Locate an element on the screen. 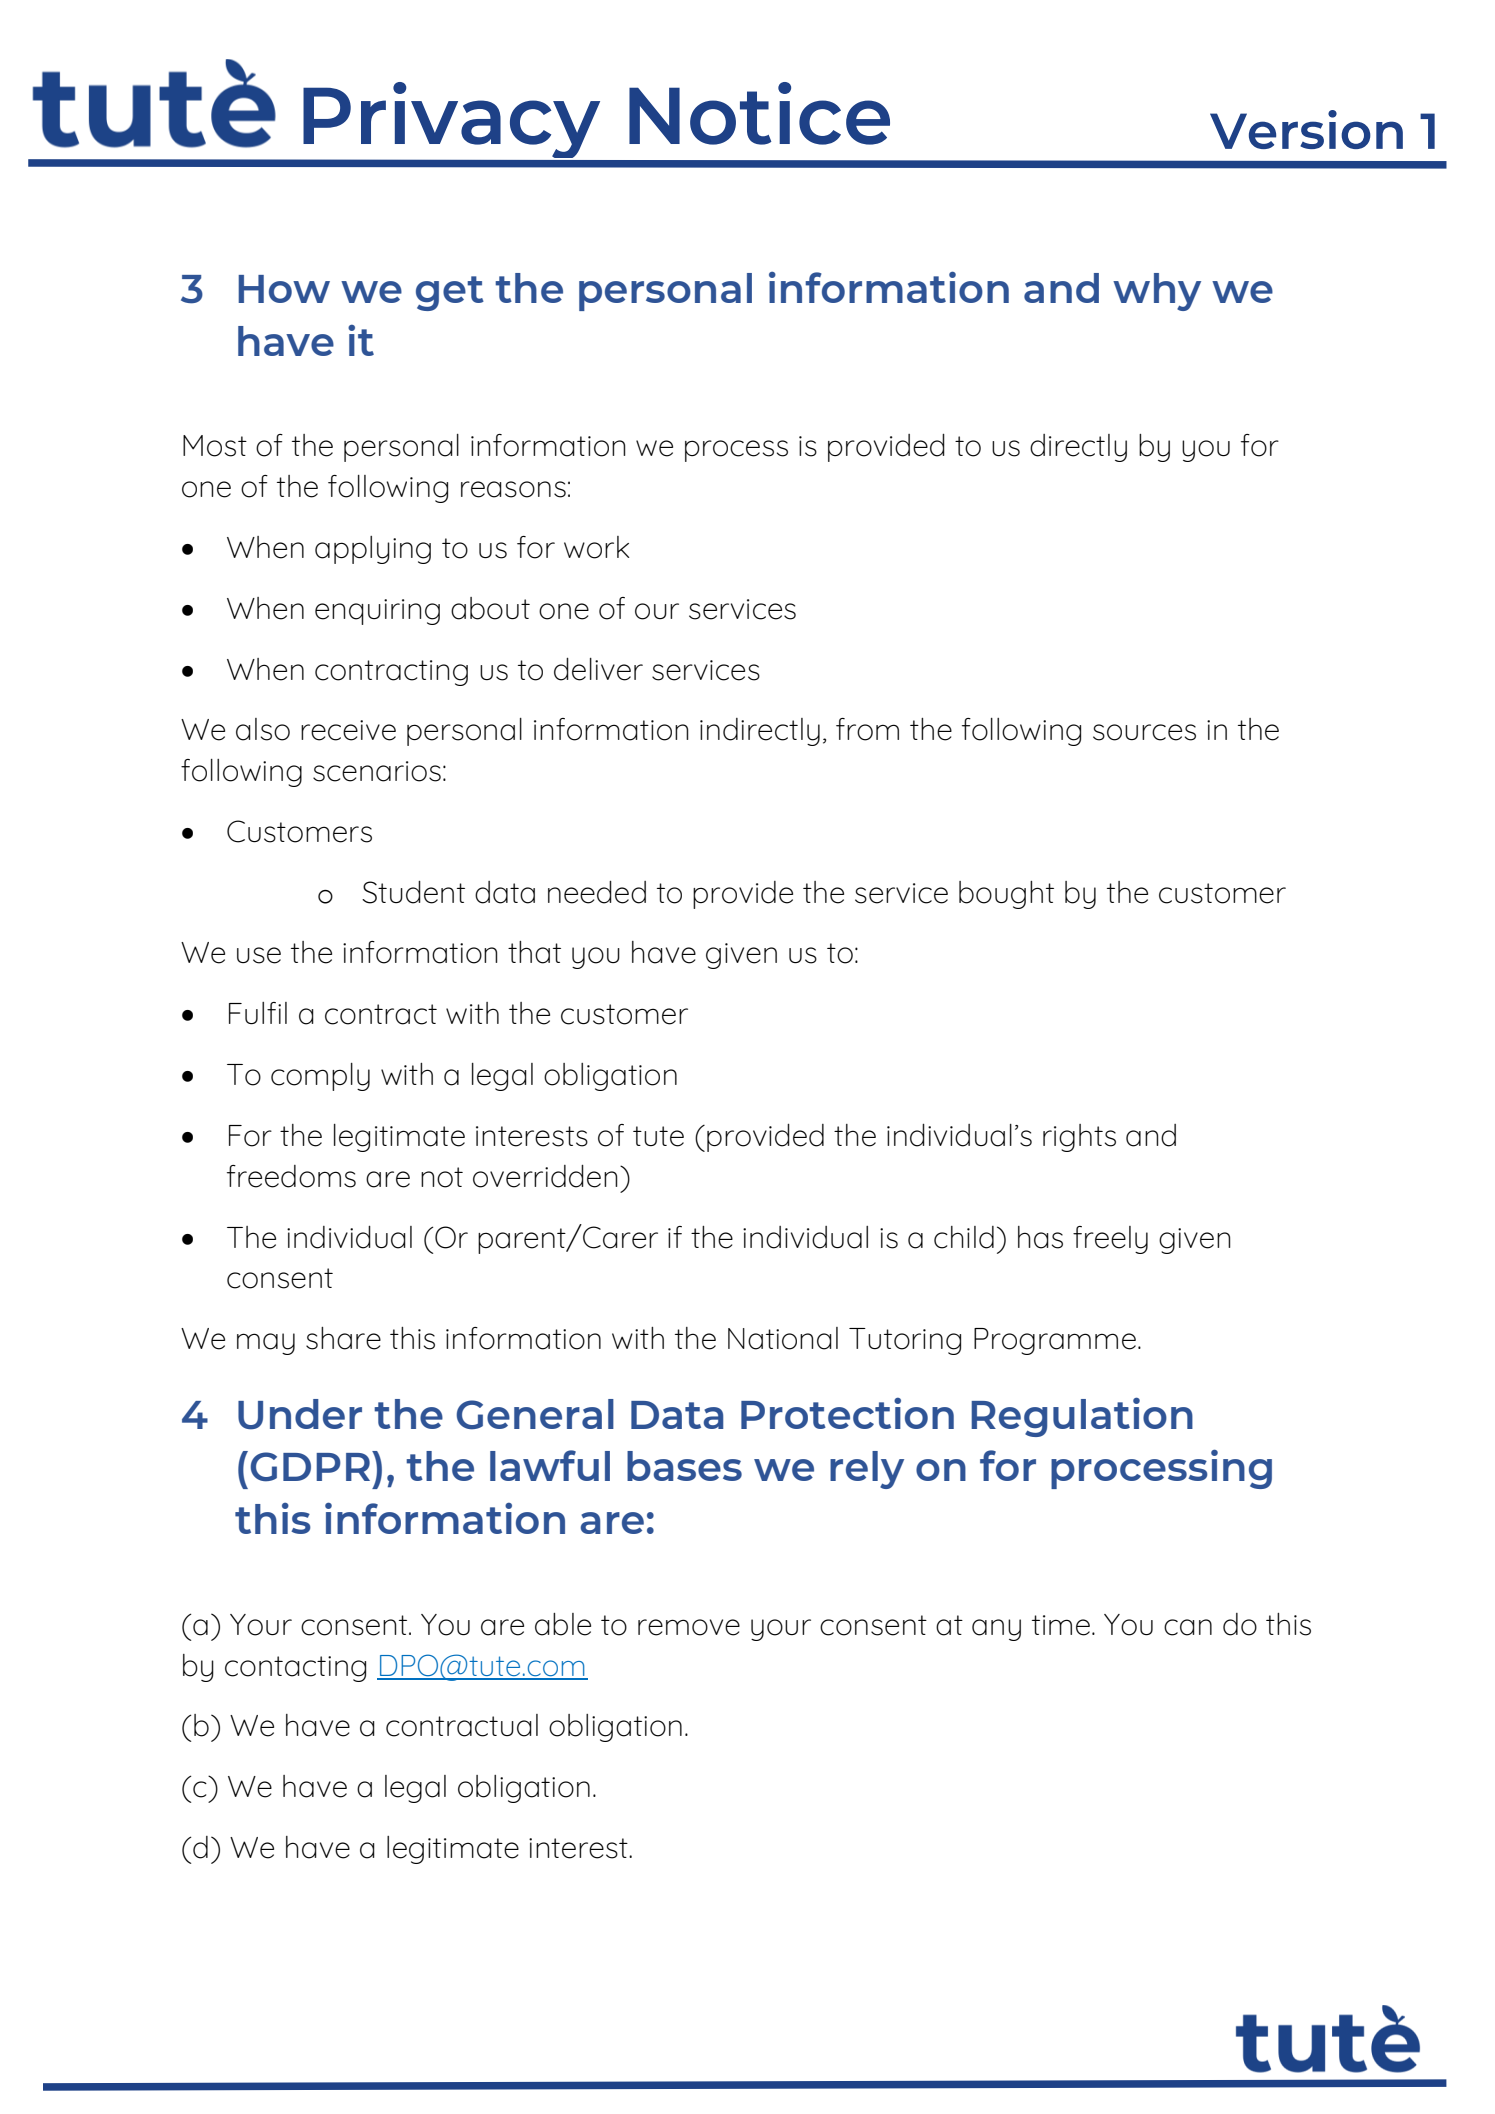 The image size is (1495, 2114). remove is located at coordinates (689, 1627).
